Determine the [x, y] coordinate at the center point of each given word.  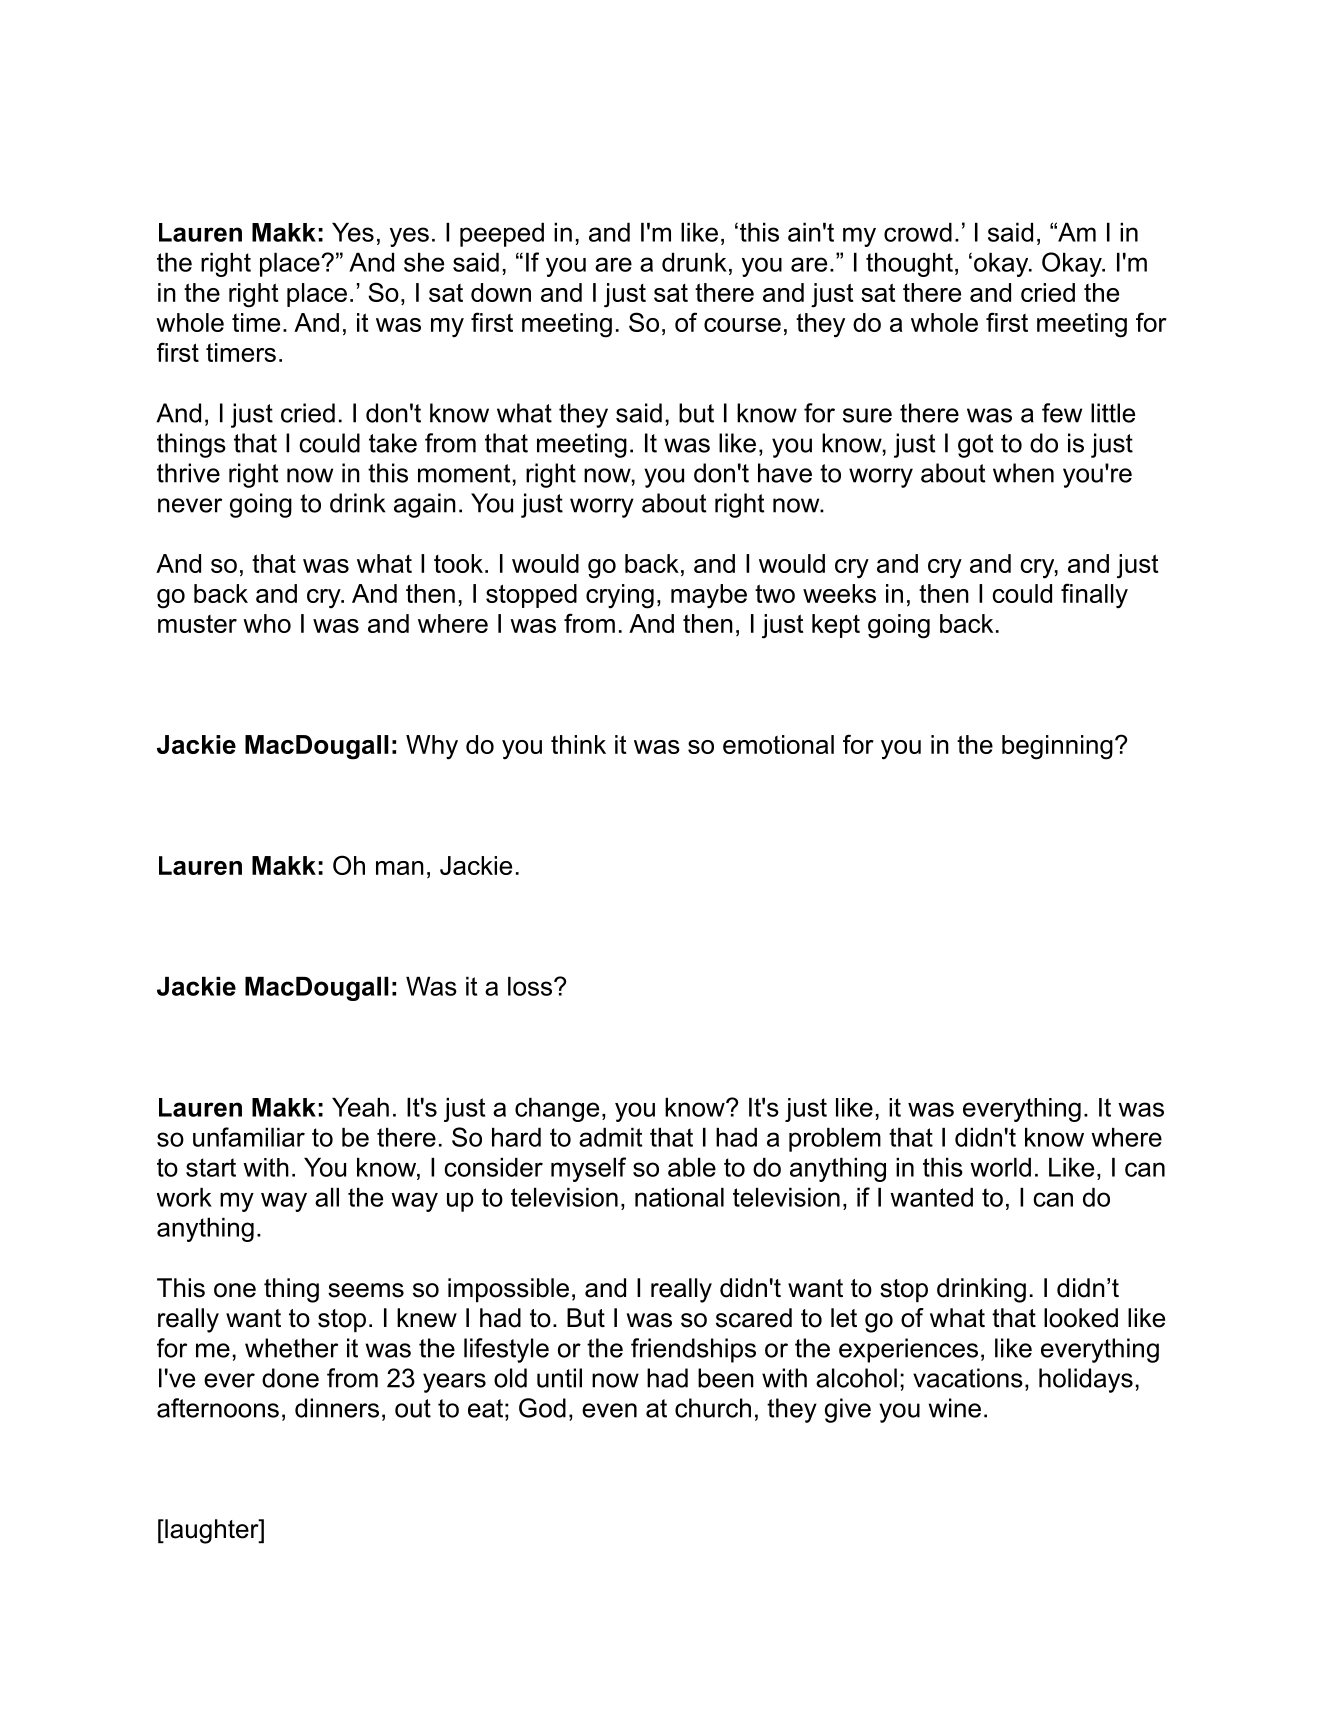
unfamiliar [249, 1137]
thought [909, 265]
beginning [1057, 747]
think [578, 744]
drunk [694, 262]
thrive [188, 473]
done [290, 1378]
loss [530, 986]
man [400, 868]
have [785, 473]
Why [432, 747]
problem [835, 1140]
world [1000, 1167]
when [1023, 473]
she [424, 262]
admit [610, 1137]
